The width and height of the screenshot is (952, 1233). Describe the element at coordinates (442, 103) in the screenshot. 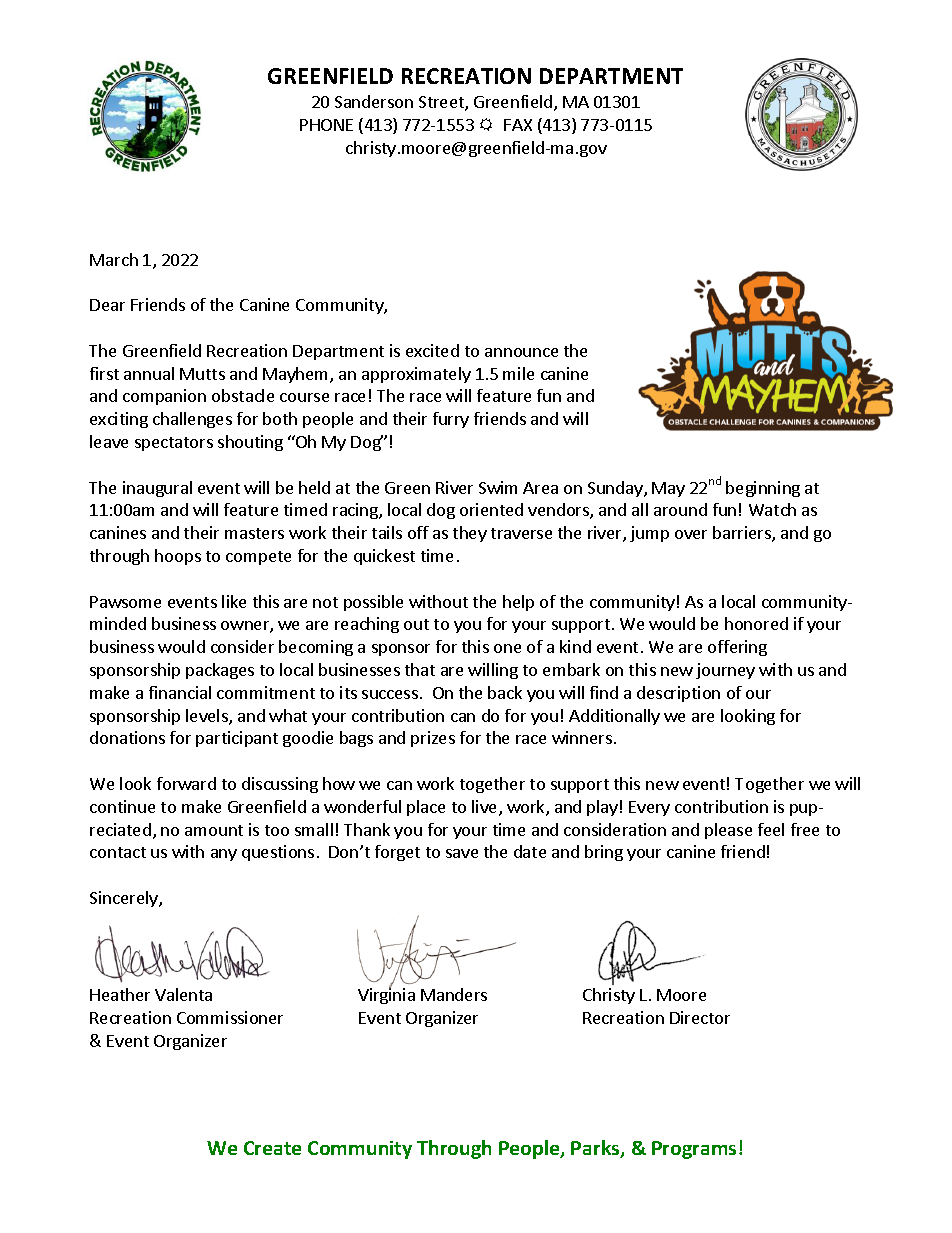

I see `Street` at that location.
